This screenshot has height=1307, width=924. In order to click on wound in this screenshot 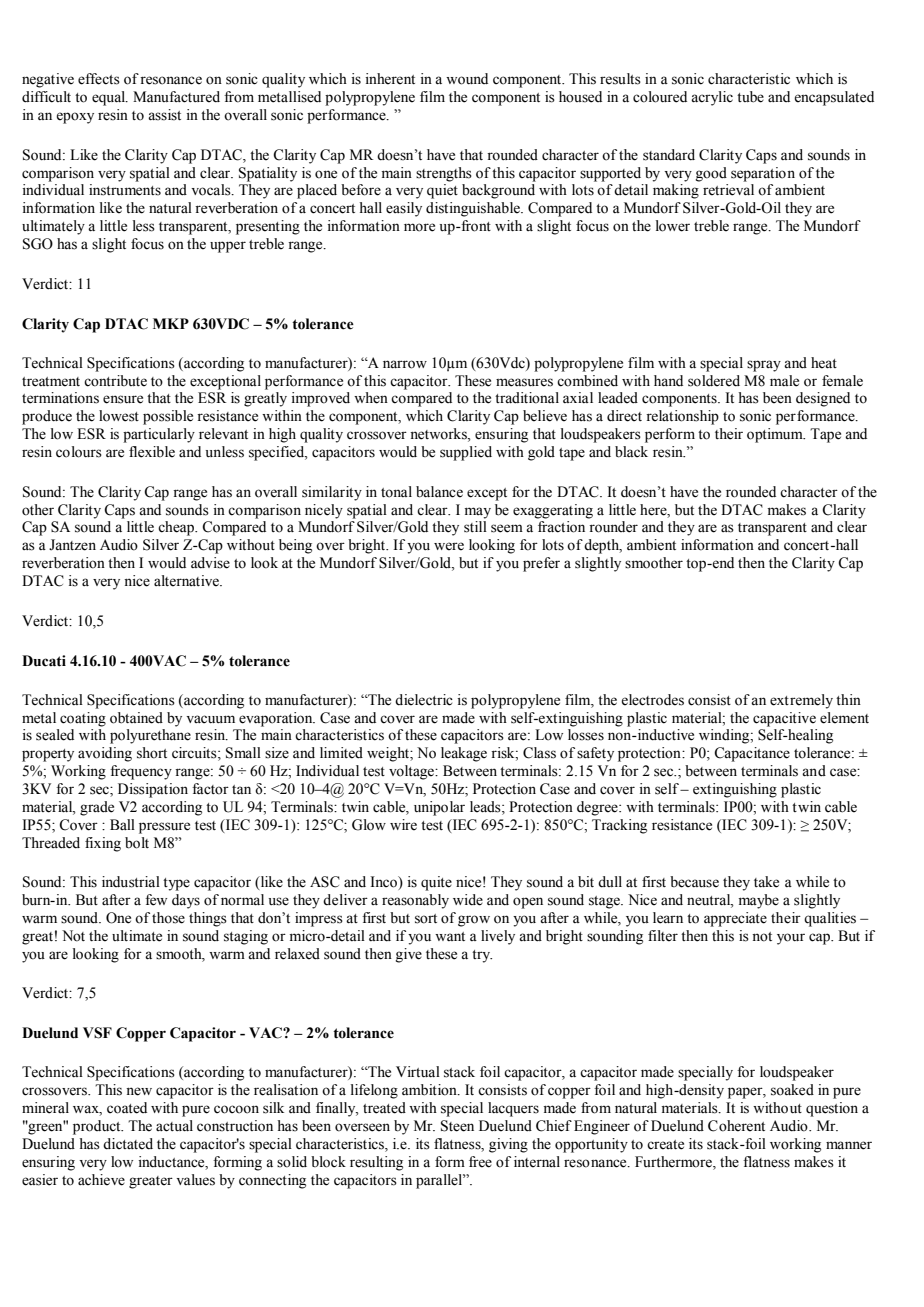, I will do `click(467, 79)`.
